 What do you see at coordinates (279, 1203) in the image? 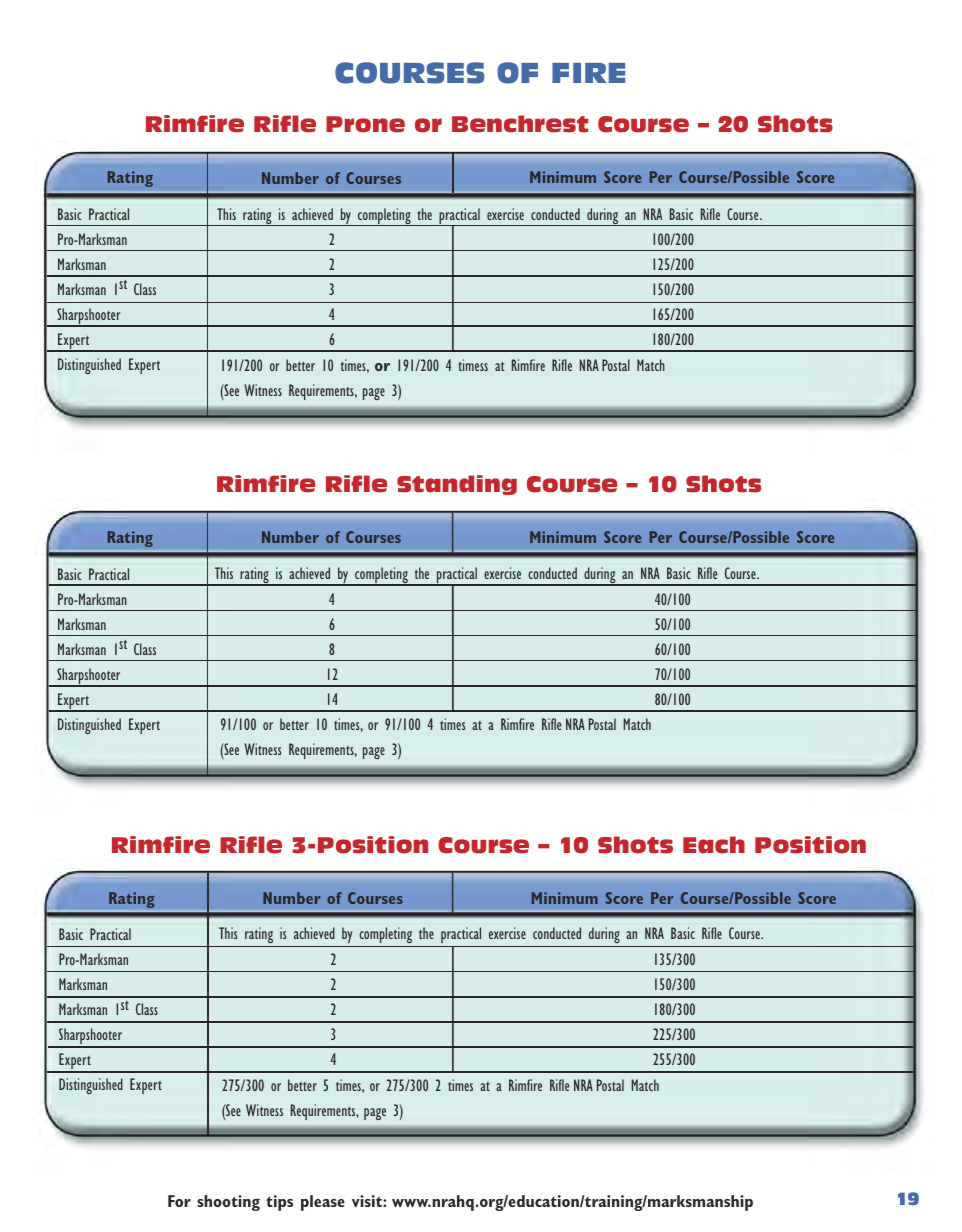
I see `tips` at bounding box center [279, 1203].
